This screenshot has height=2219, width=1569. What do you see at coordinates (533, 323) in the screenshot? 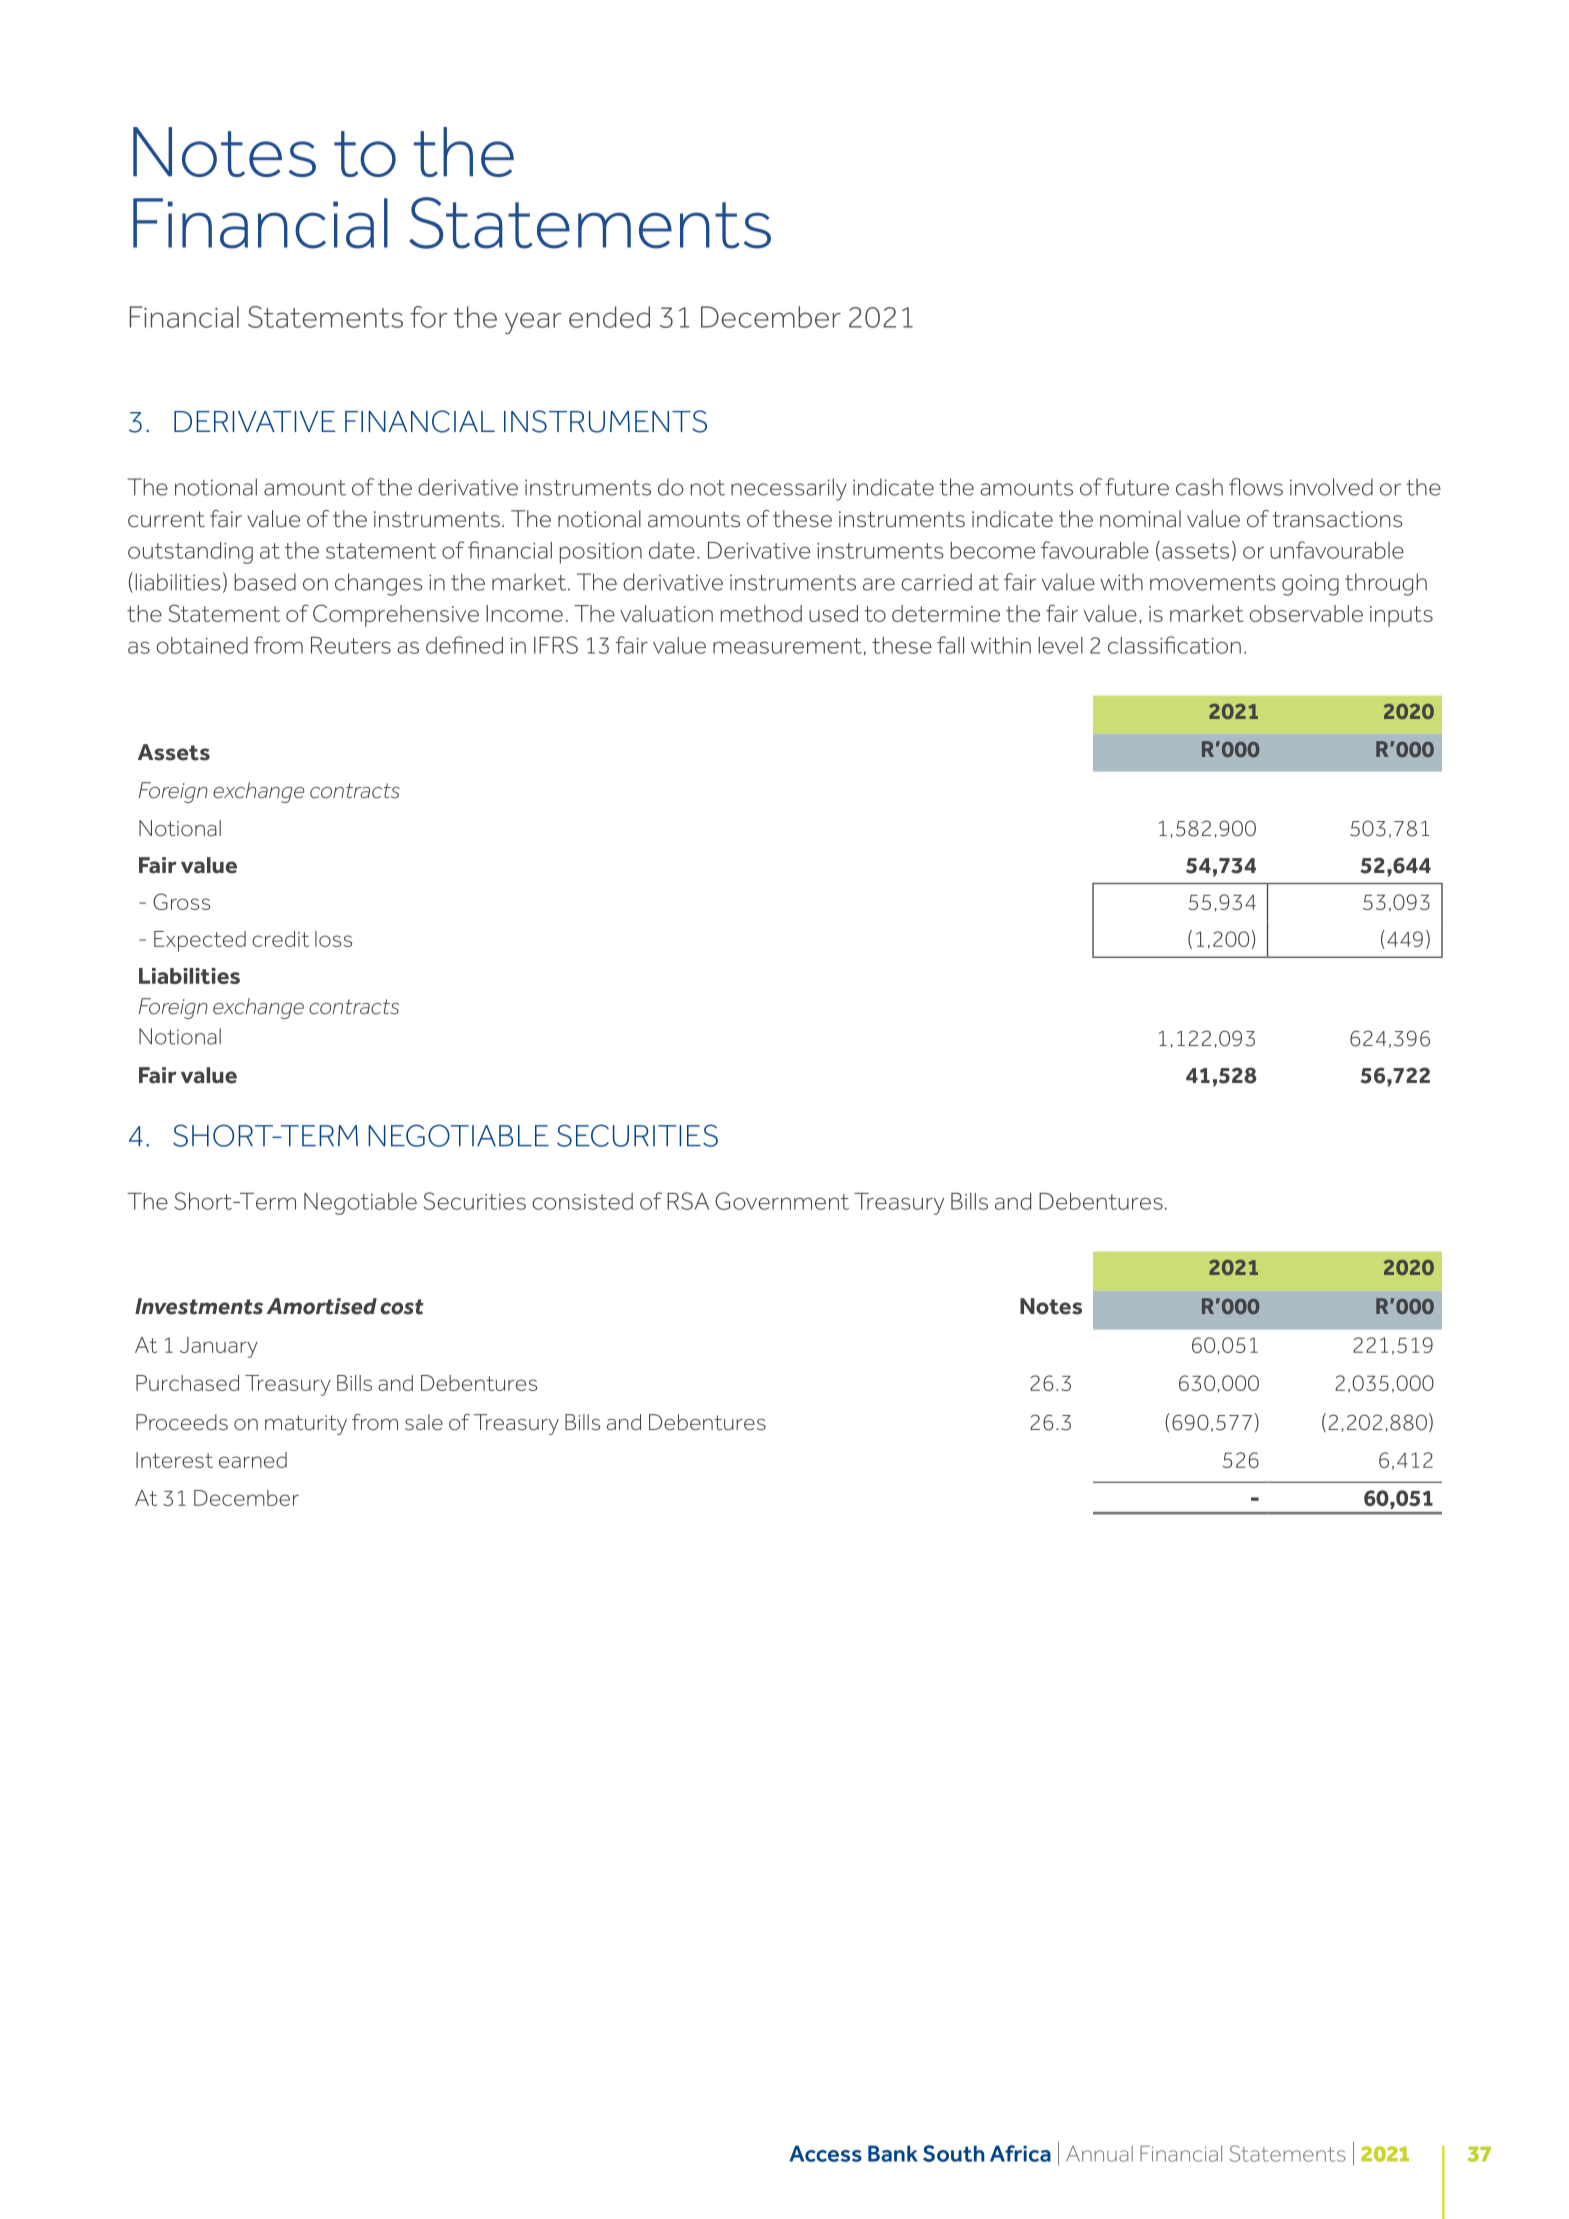
I see `year` at bounding box center [533, 323].
